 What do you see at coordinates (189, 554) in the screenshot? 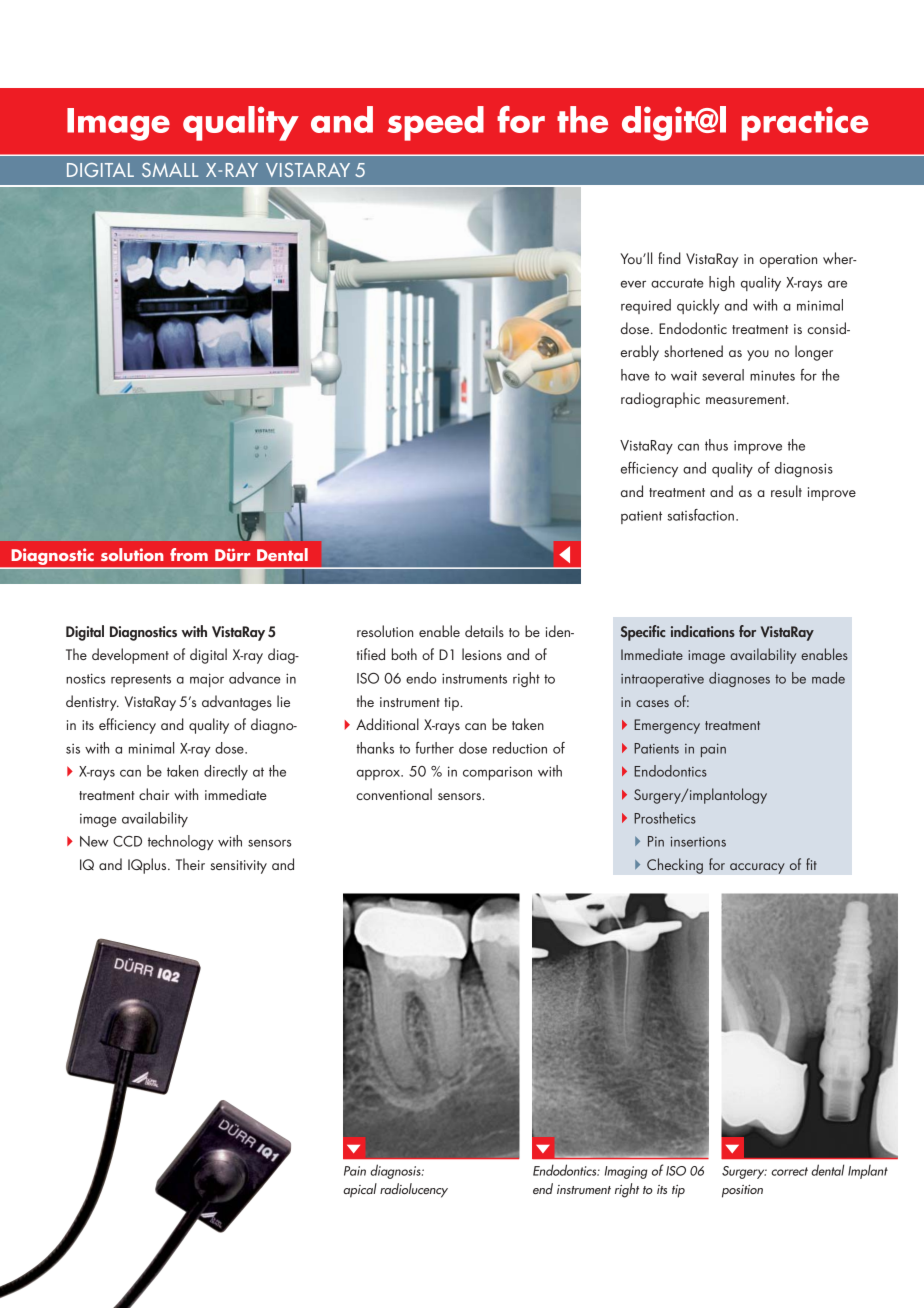
I see `from` at bounding box center [189, 554].
